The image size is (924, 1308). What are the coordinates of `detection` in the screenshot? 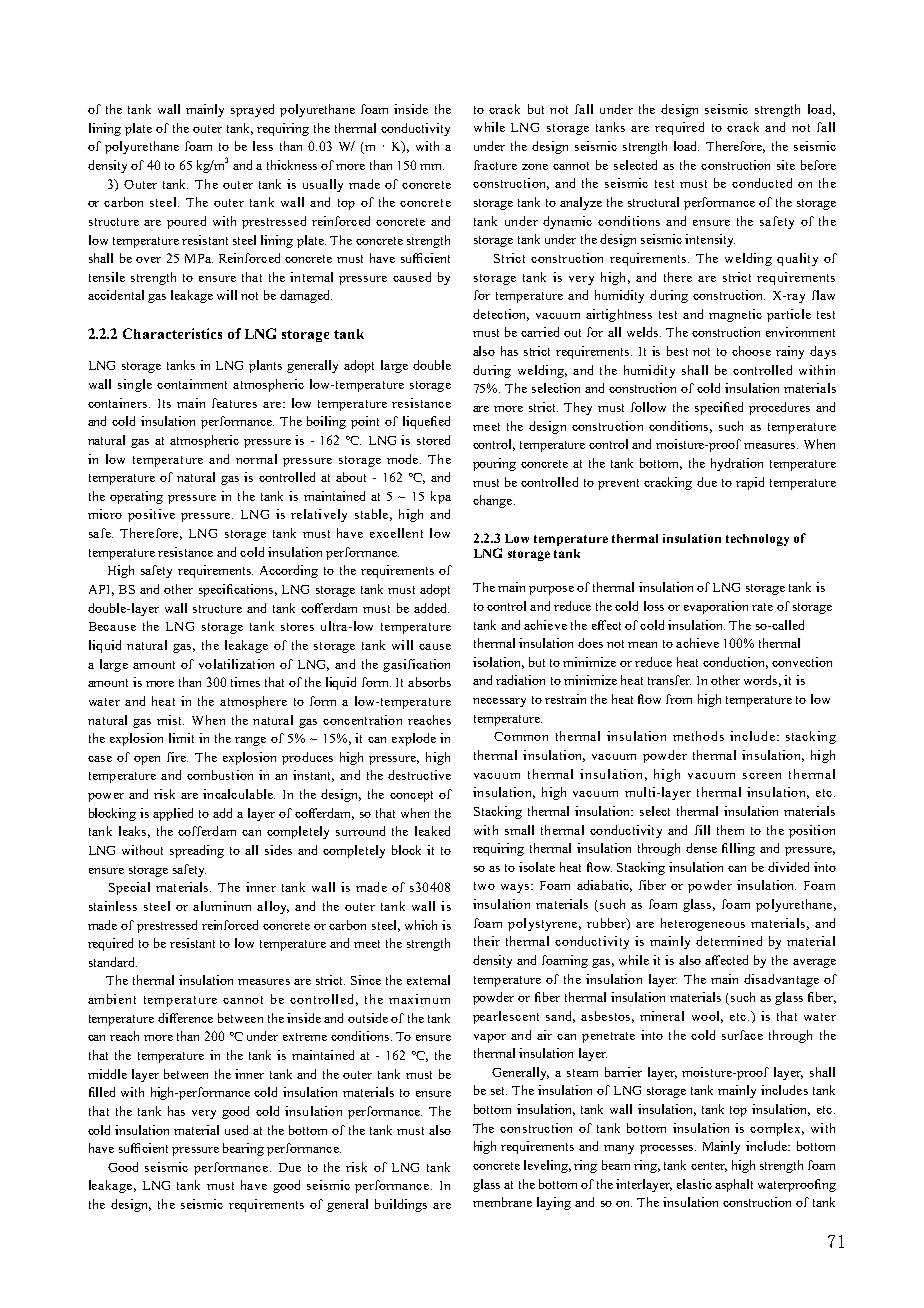 It's located at (501, 315).
